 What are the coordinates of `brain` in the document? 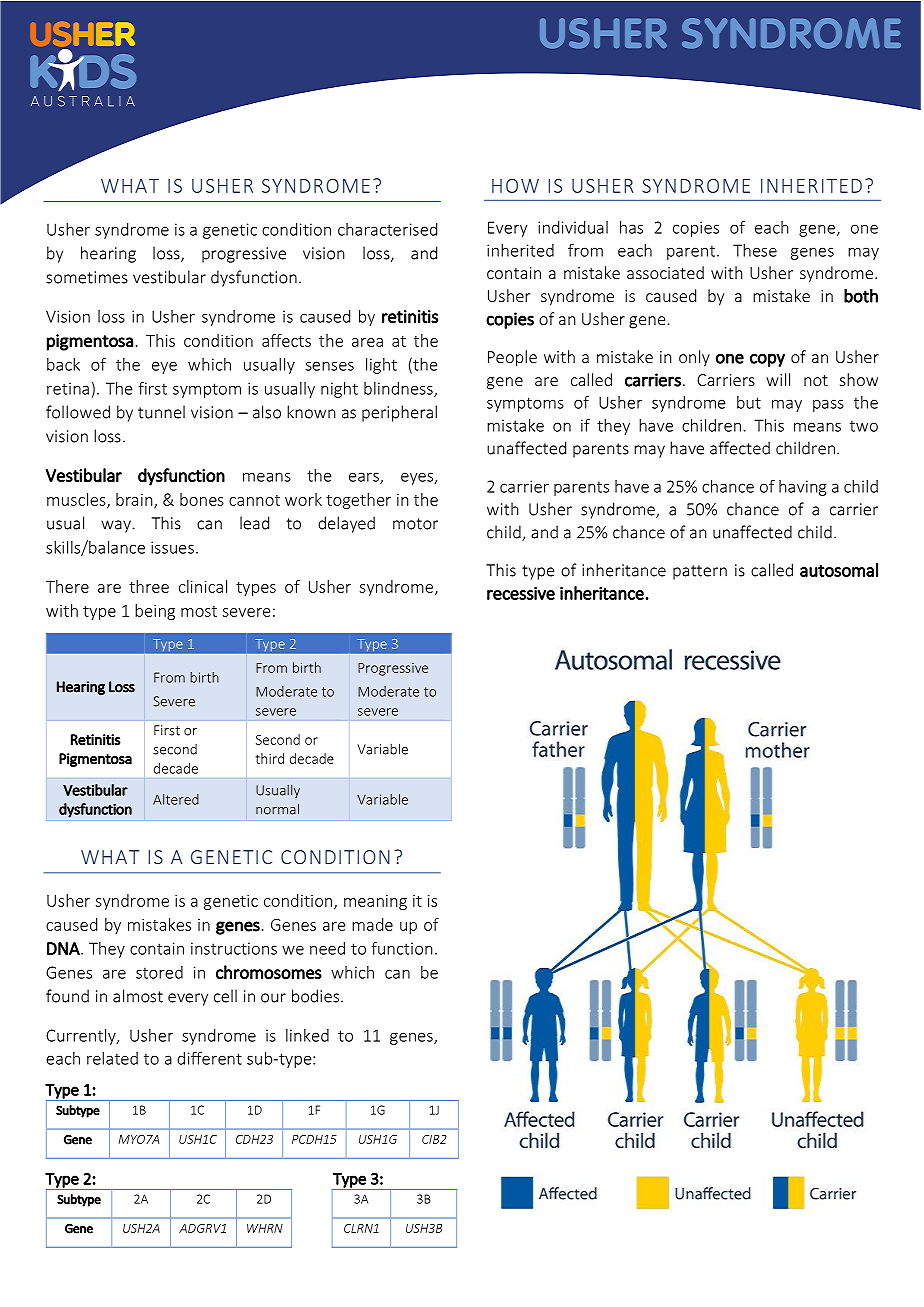 It's located at (135, 500).
